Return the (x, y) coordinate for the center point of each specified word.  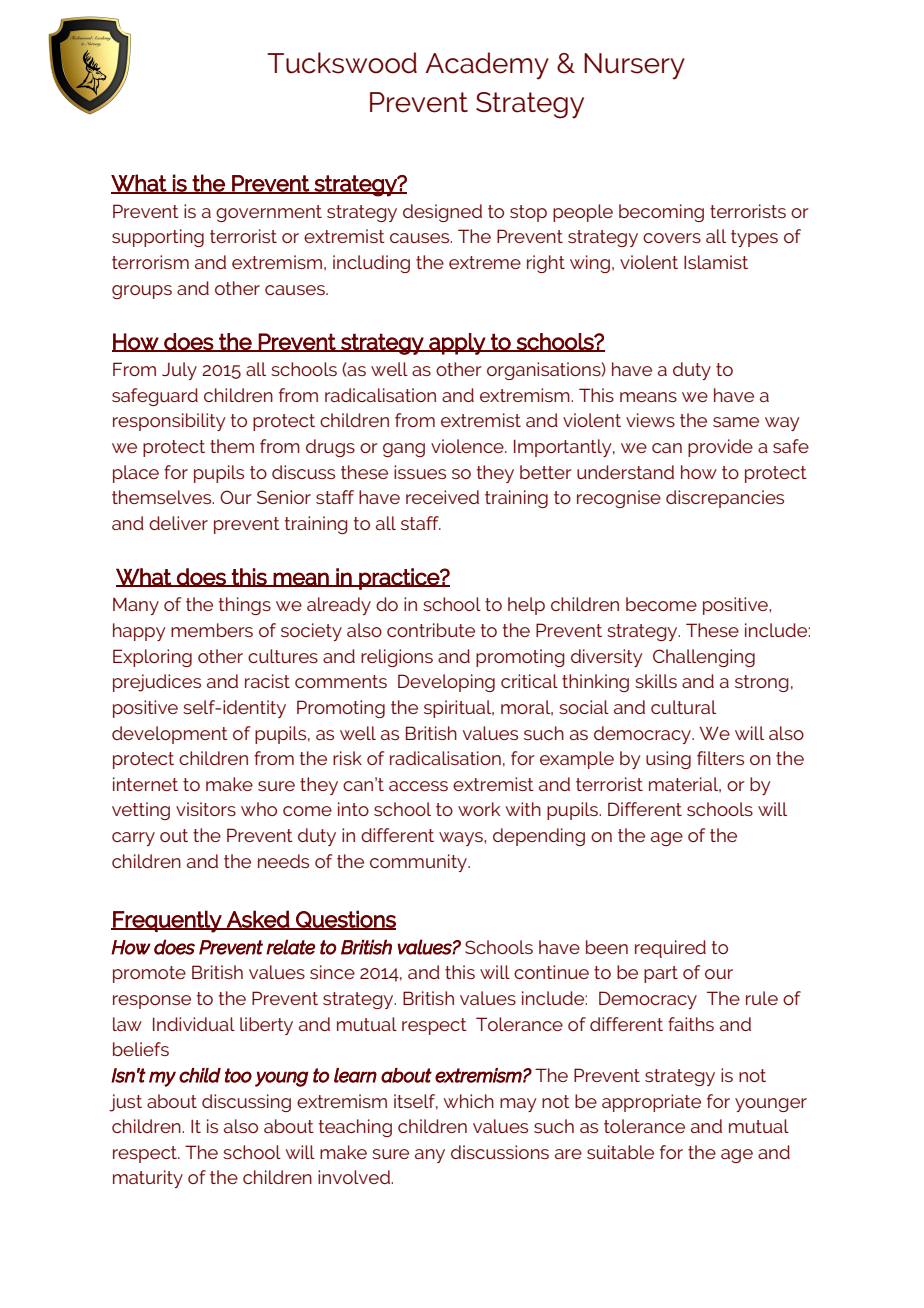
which (468, 1101)
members (212, 630)
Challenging (704, 658)
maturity (148, 1179)
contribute (431, 630)
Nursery (634, 66)
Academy (487, 65)
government (269, 213)
